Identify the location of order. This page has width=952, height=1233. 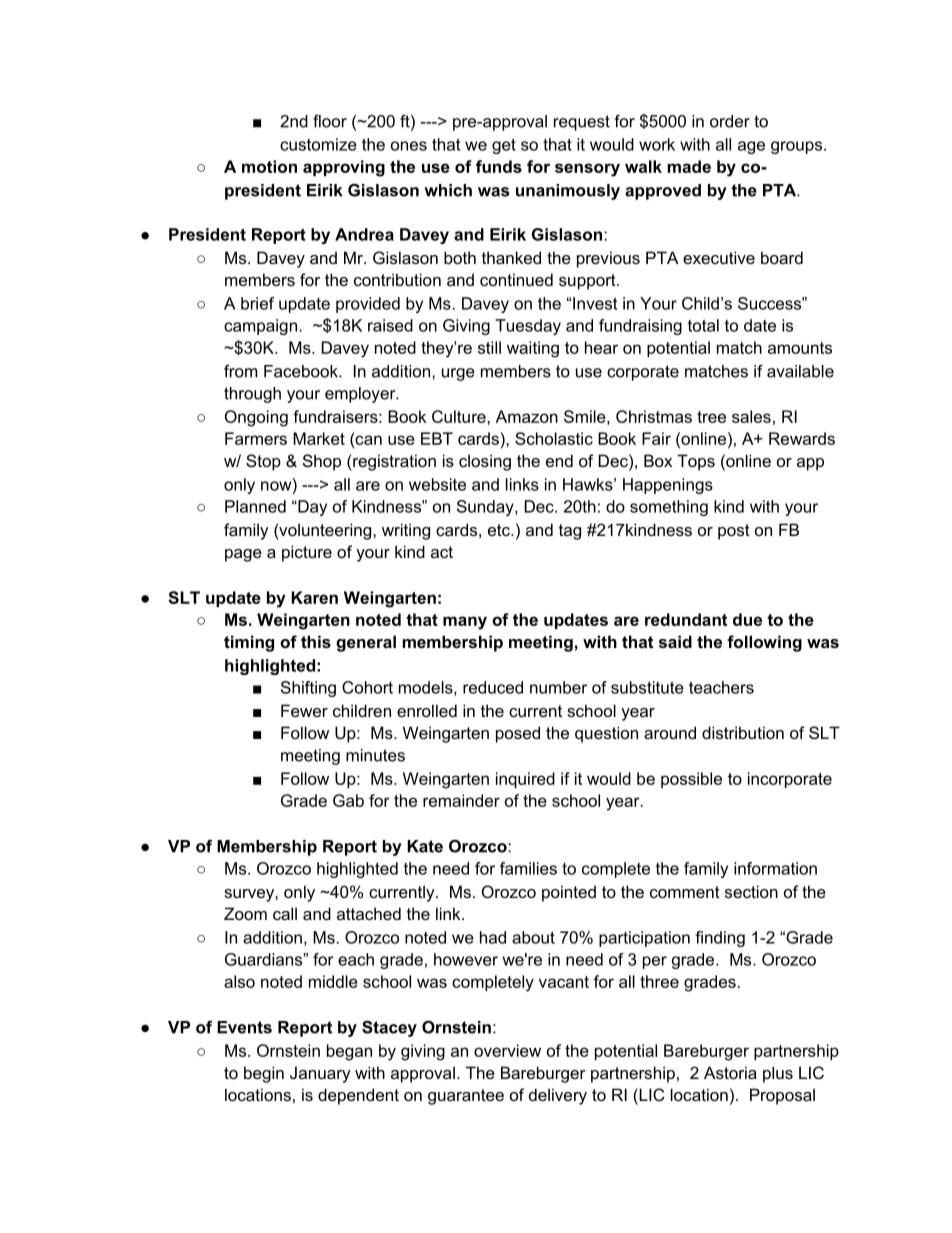
(730, 121).
